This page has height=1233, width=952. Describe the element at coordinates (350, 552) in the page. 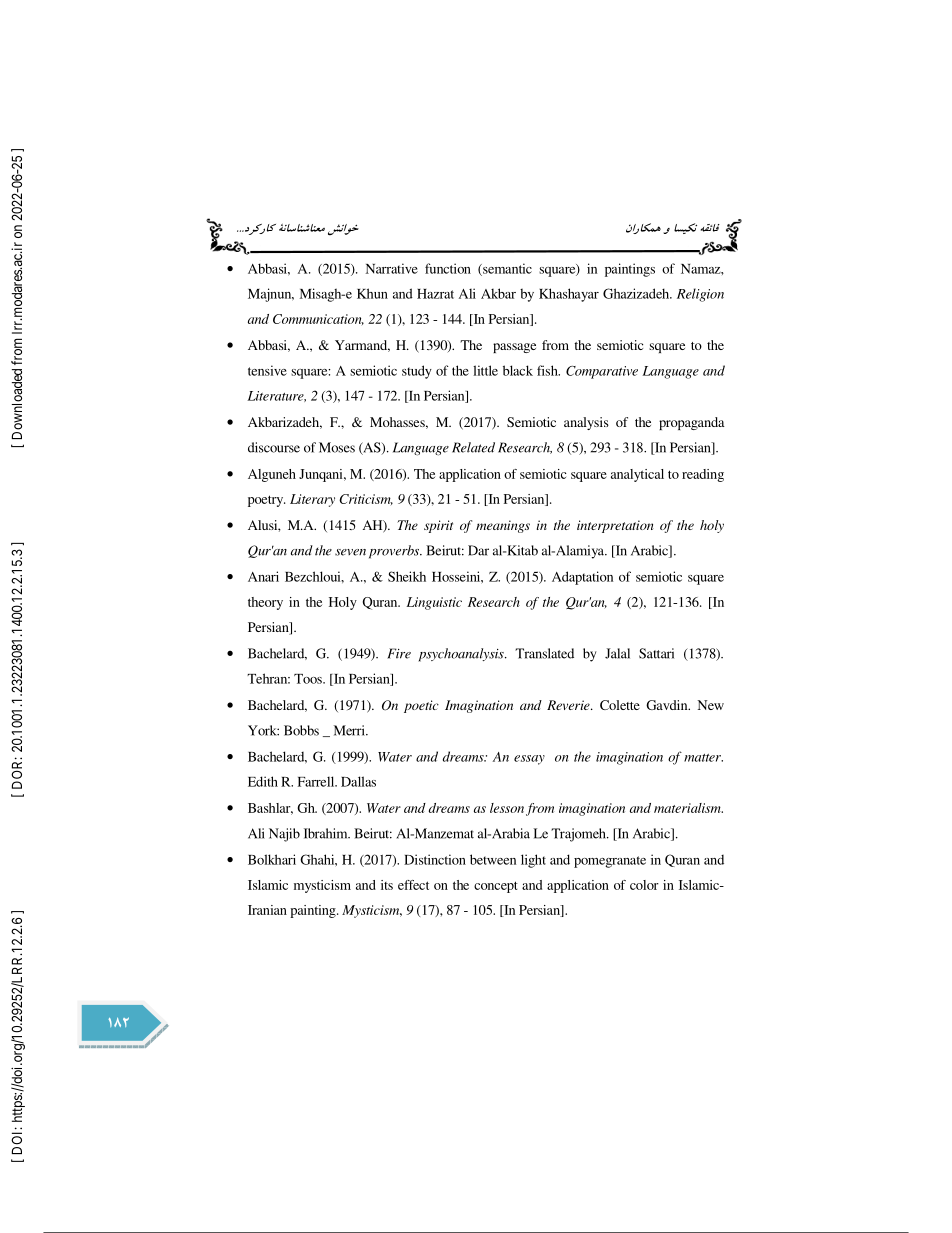

I see `seven` at that location.
